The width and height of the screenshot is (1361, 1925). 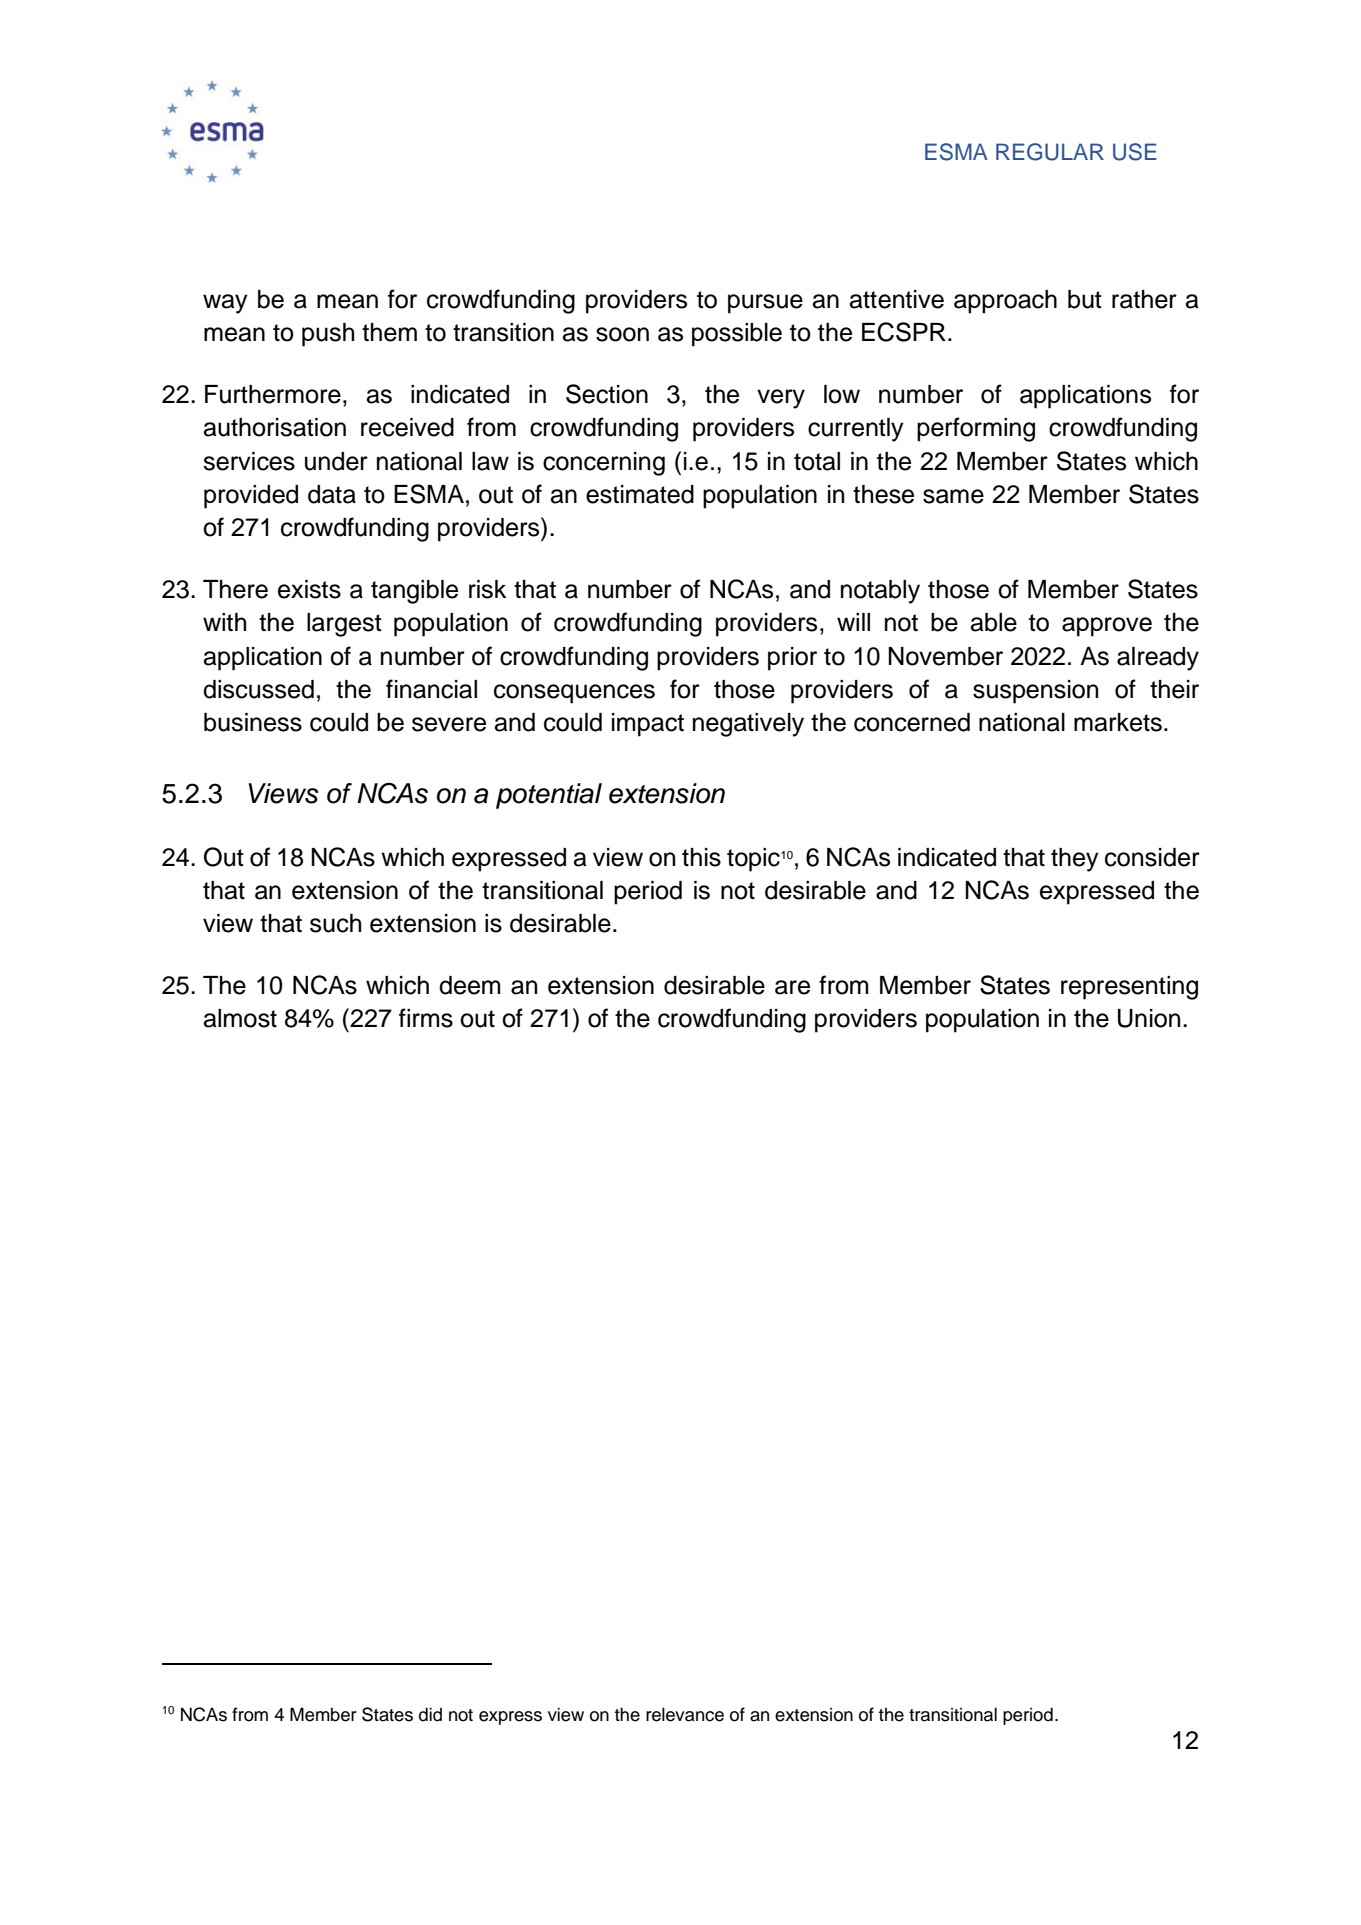 What do you see at coordinates (765, 304) in the screenshot?
I see `pursue` at bounding box center [765, 304].
